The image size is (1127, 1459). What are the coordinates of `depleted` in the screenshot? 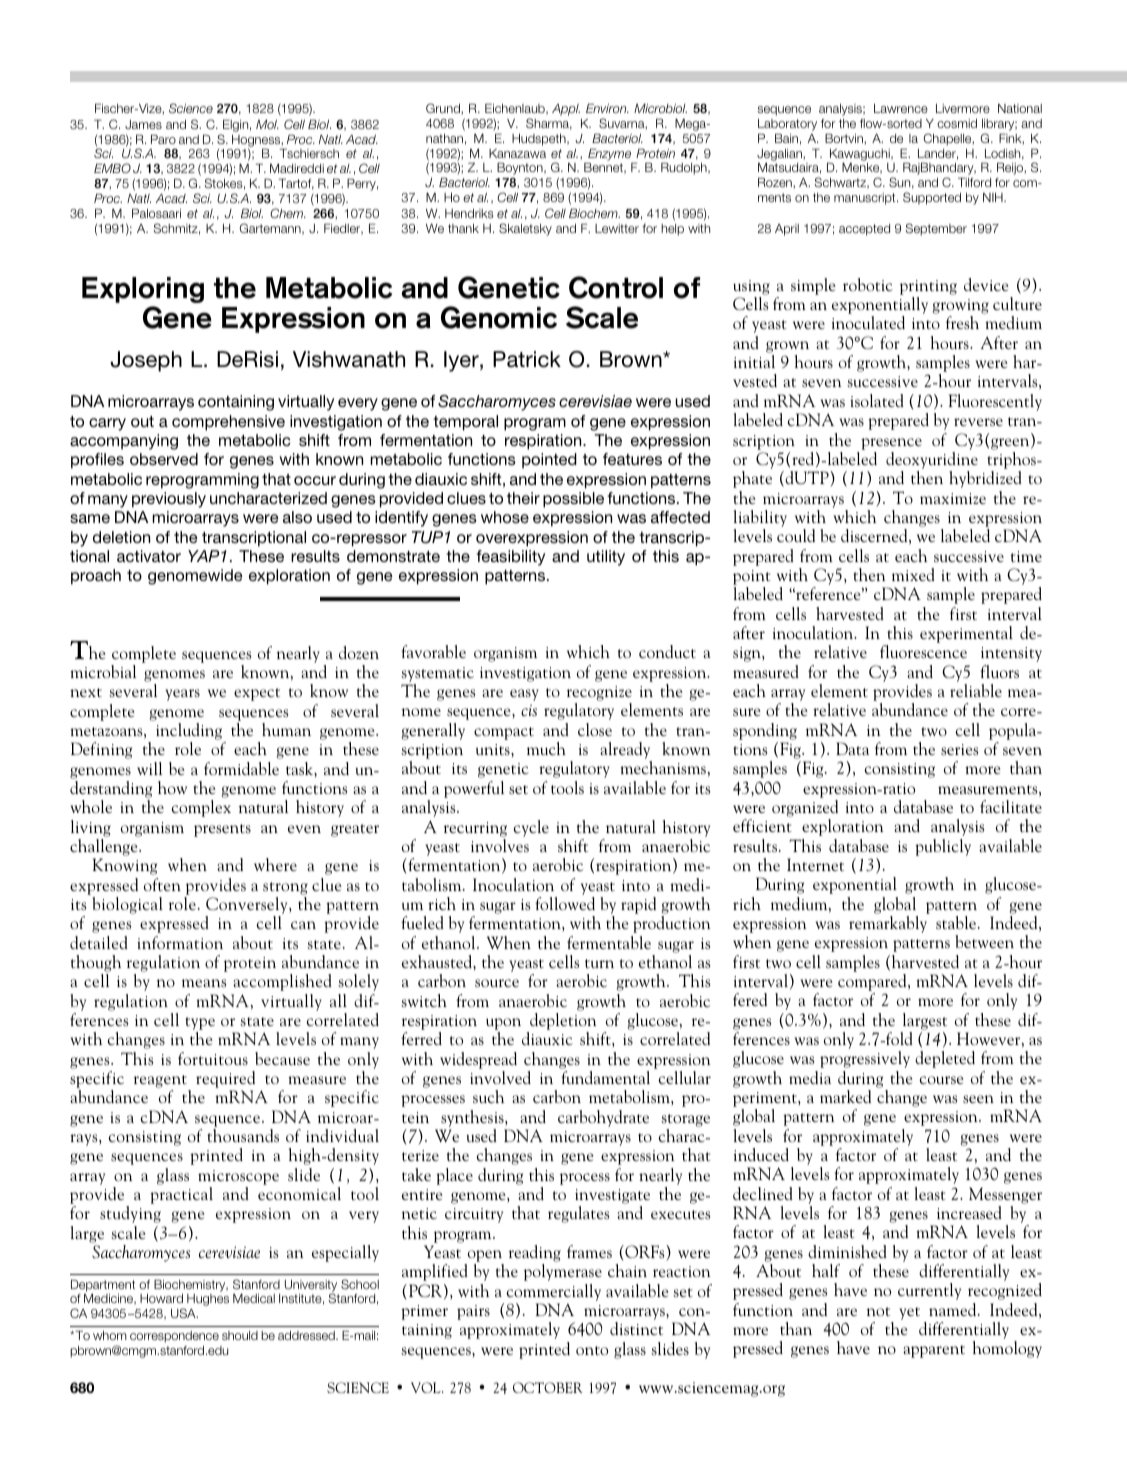 It's located at (945, 1059).
